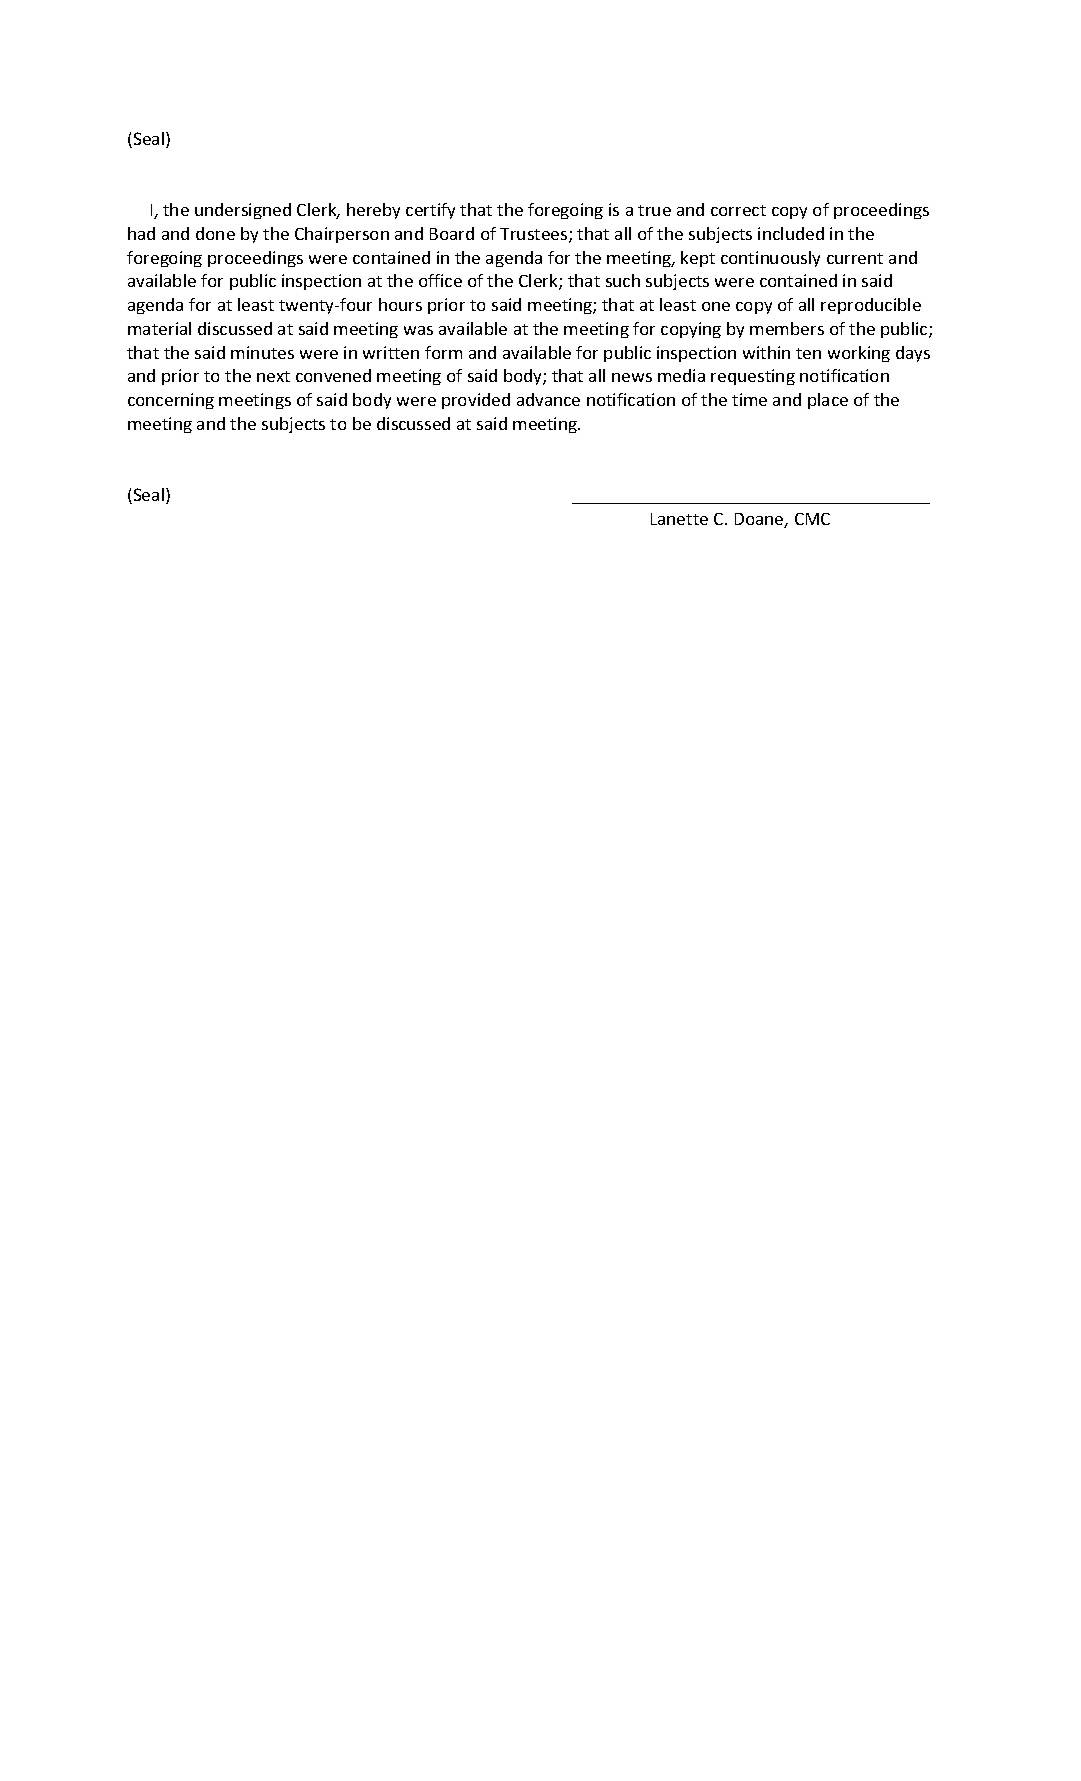 Image resolution: width=1081 pixels, height=1781 pixels. What do you see at coordinates (812, 519) in the screenshot?
I see `CMC` at bounding box center [812, 519].
